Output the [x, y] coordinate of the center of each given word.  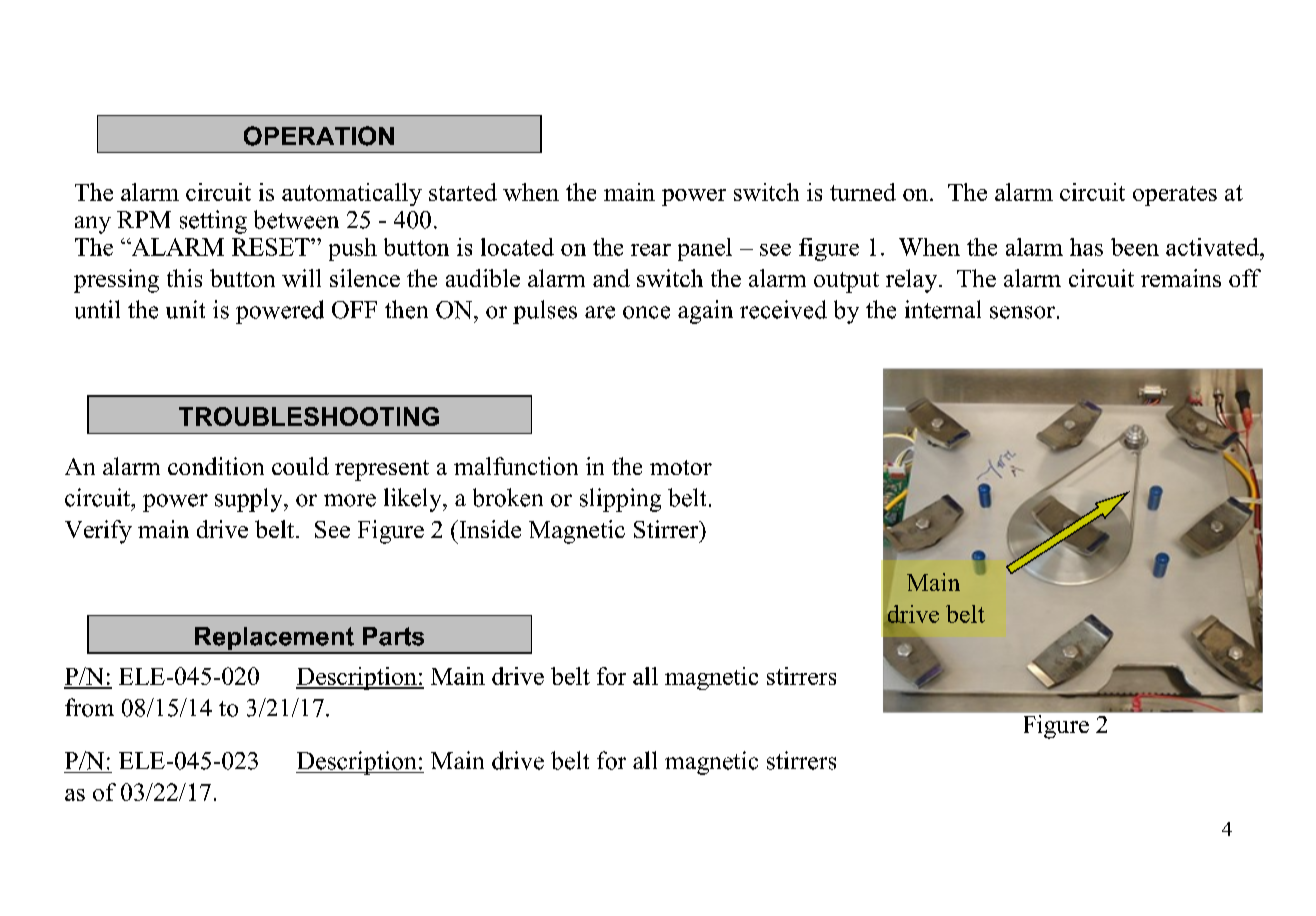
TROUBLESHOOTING [309, 416]
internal [943, 309]
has [1086, 247]
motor [681, 467]
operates [1175, 196]
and [611, 278]
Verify [98, 532]
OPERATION [319, 136]
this [184, 278]
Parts [393, 636]
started [463, 192]
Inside [489, 529]
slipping [620, 500]
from [89, 707]
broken [508, 497]
